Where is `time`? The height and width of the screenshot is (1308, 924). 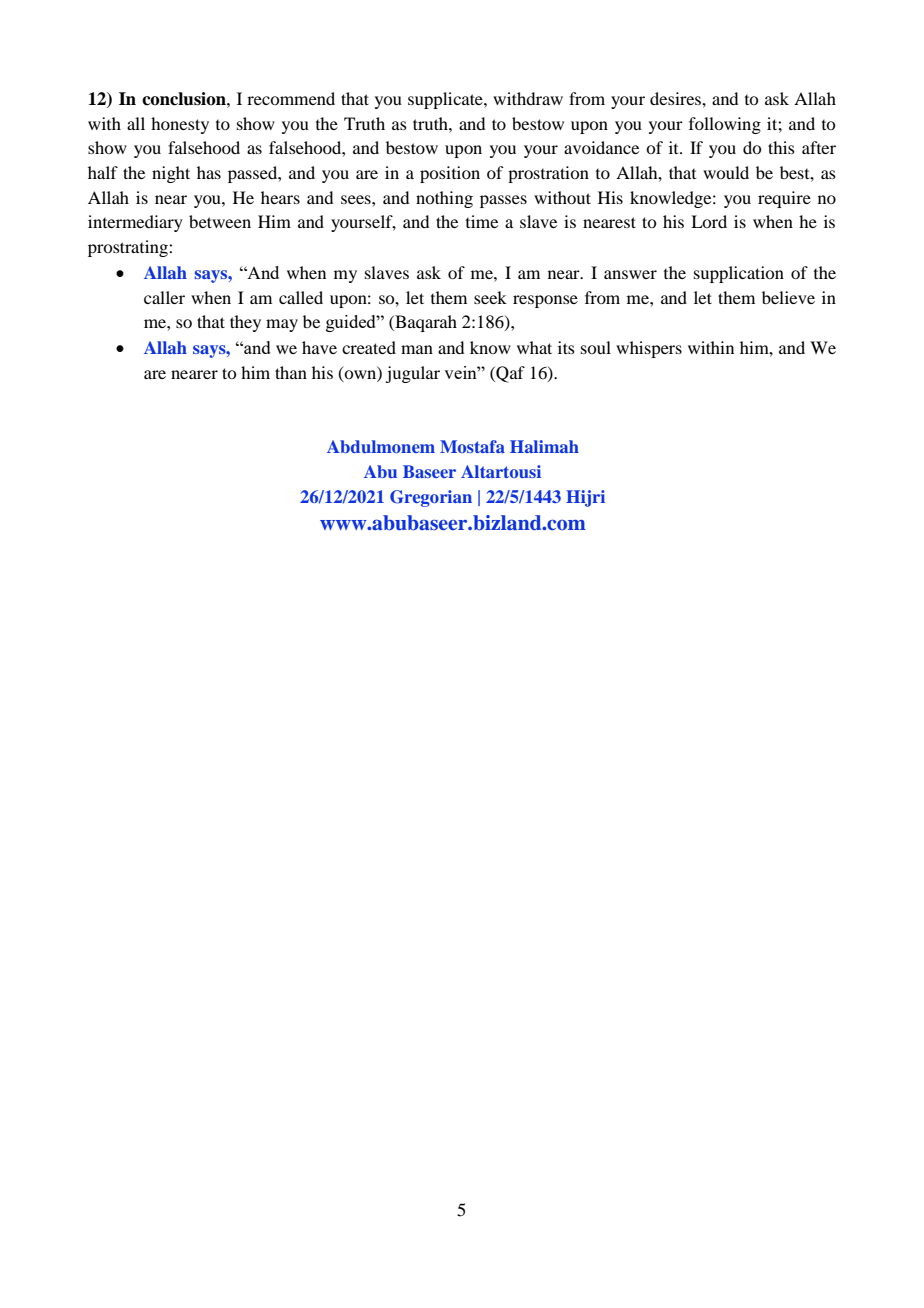 time is located at coordinates (482, 221).
